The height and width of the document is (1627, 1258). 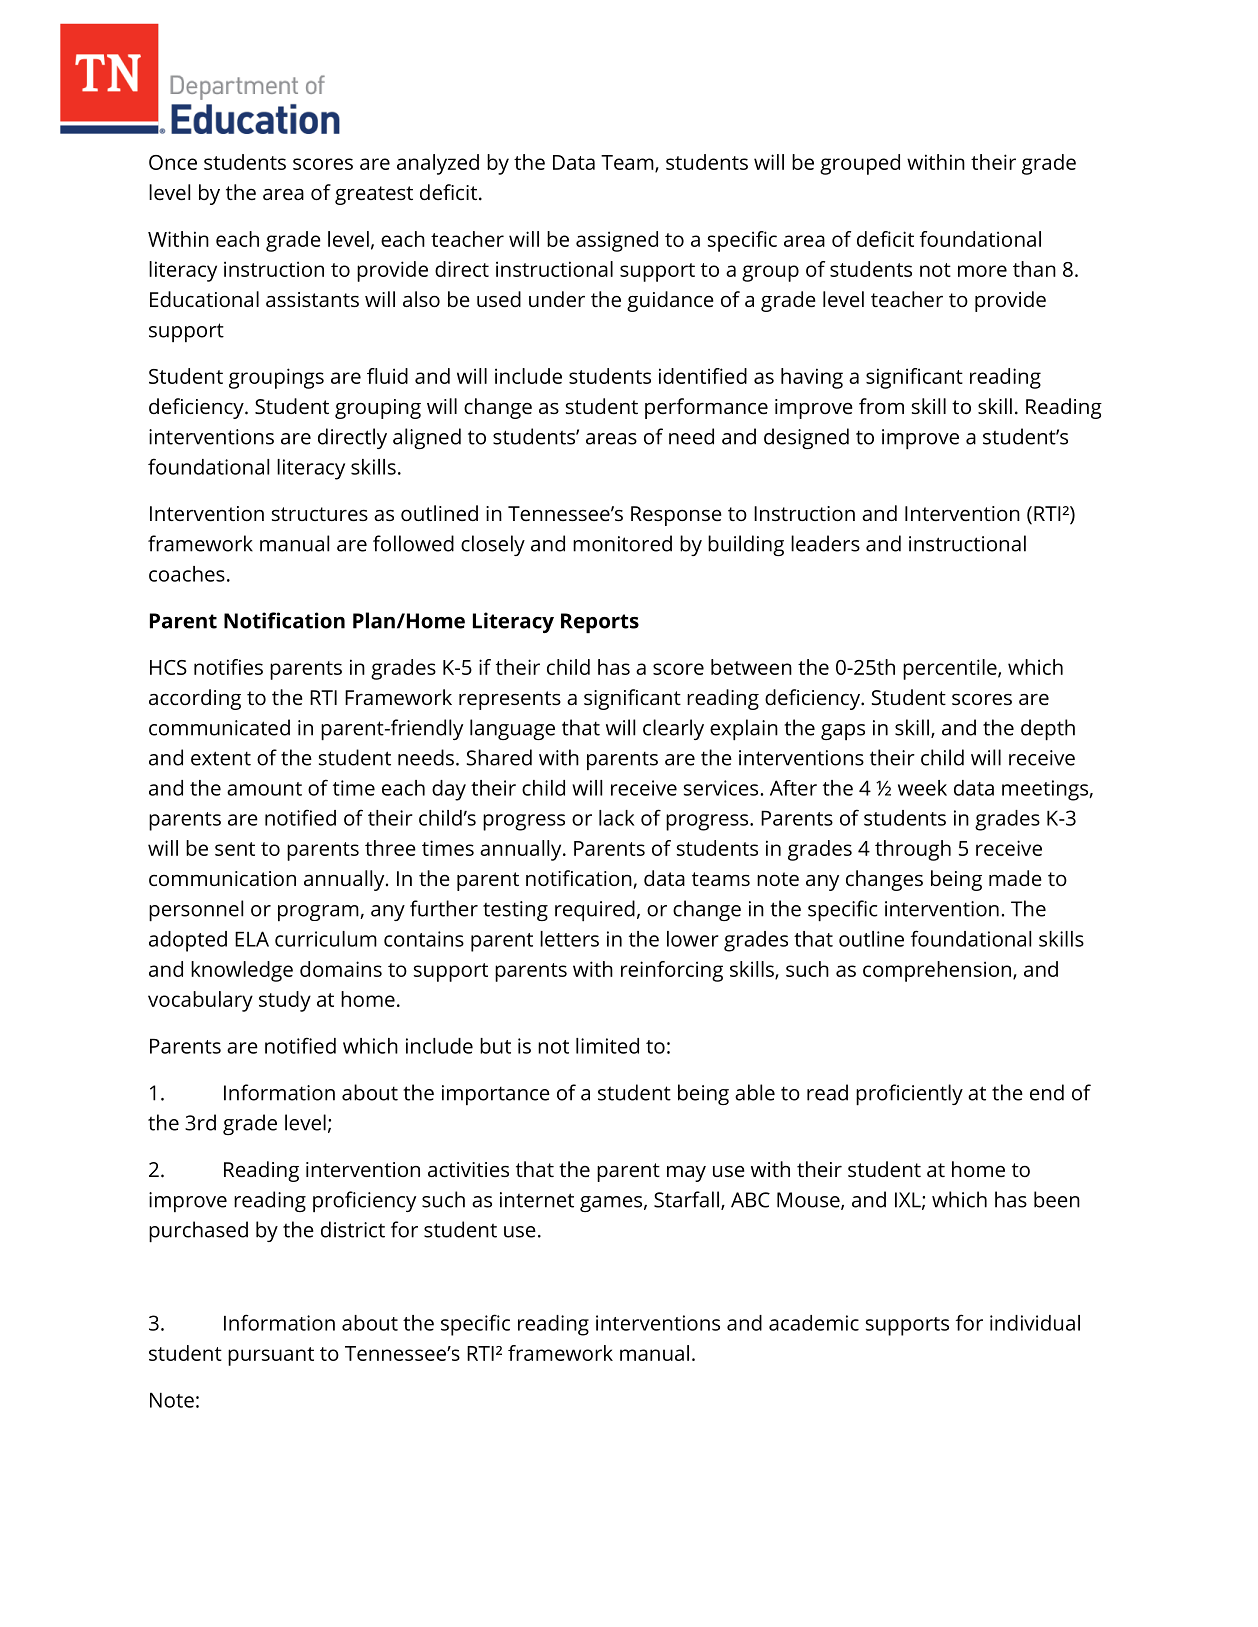 What do you see at coordinates (881, 406) in the document?
I see `from` at bounding box center [881, 406].
